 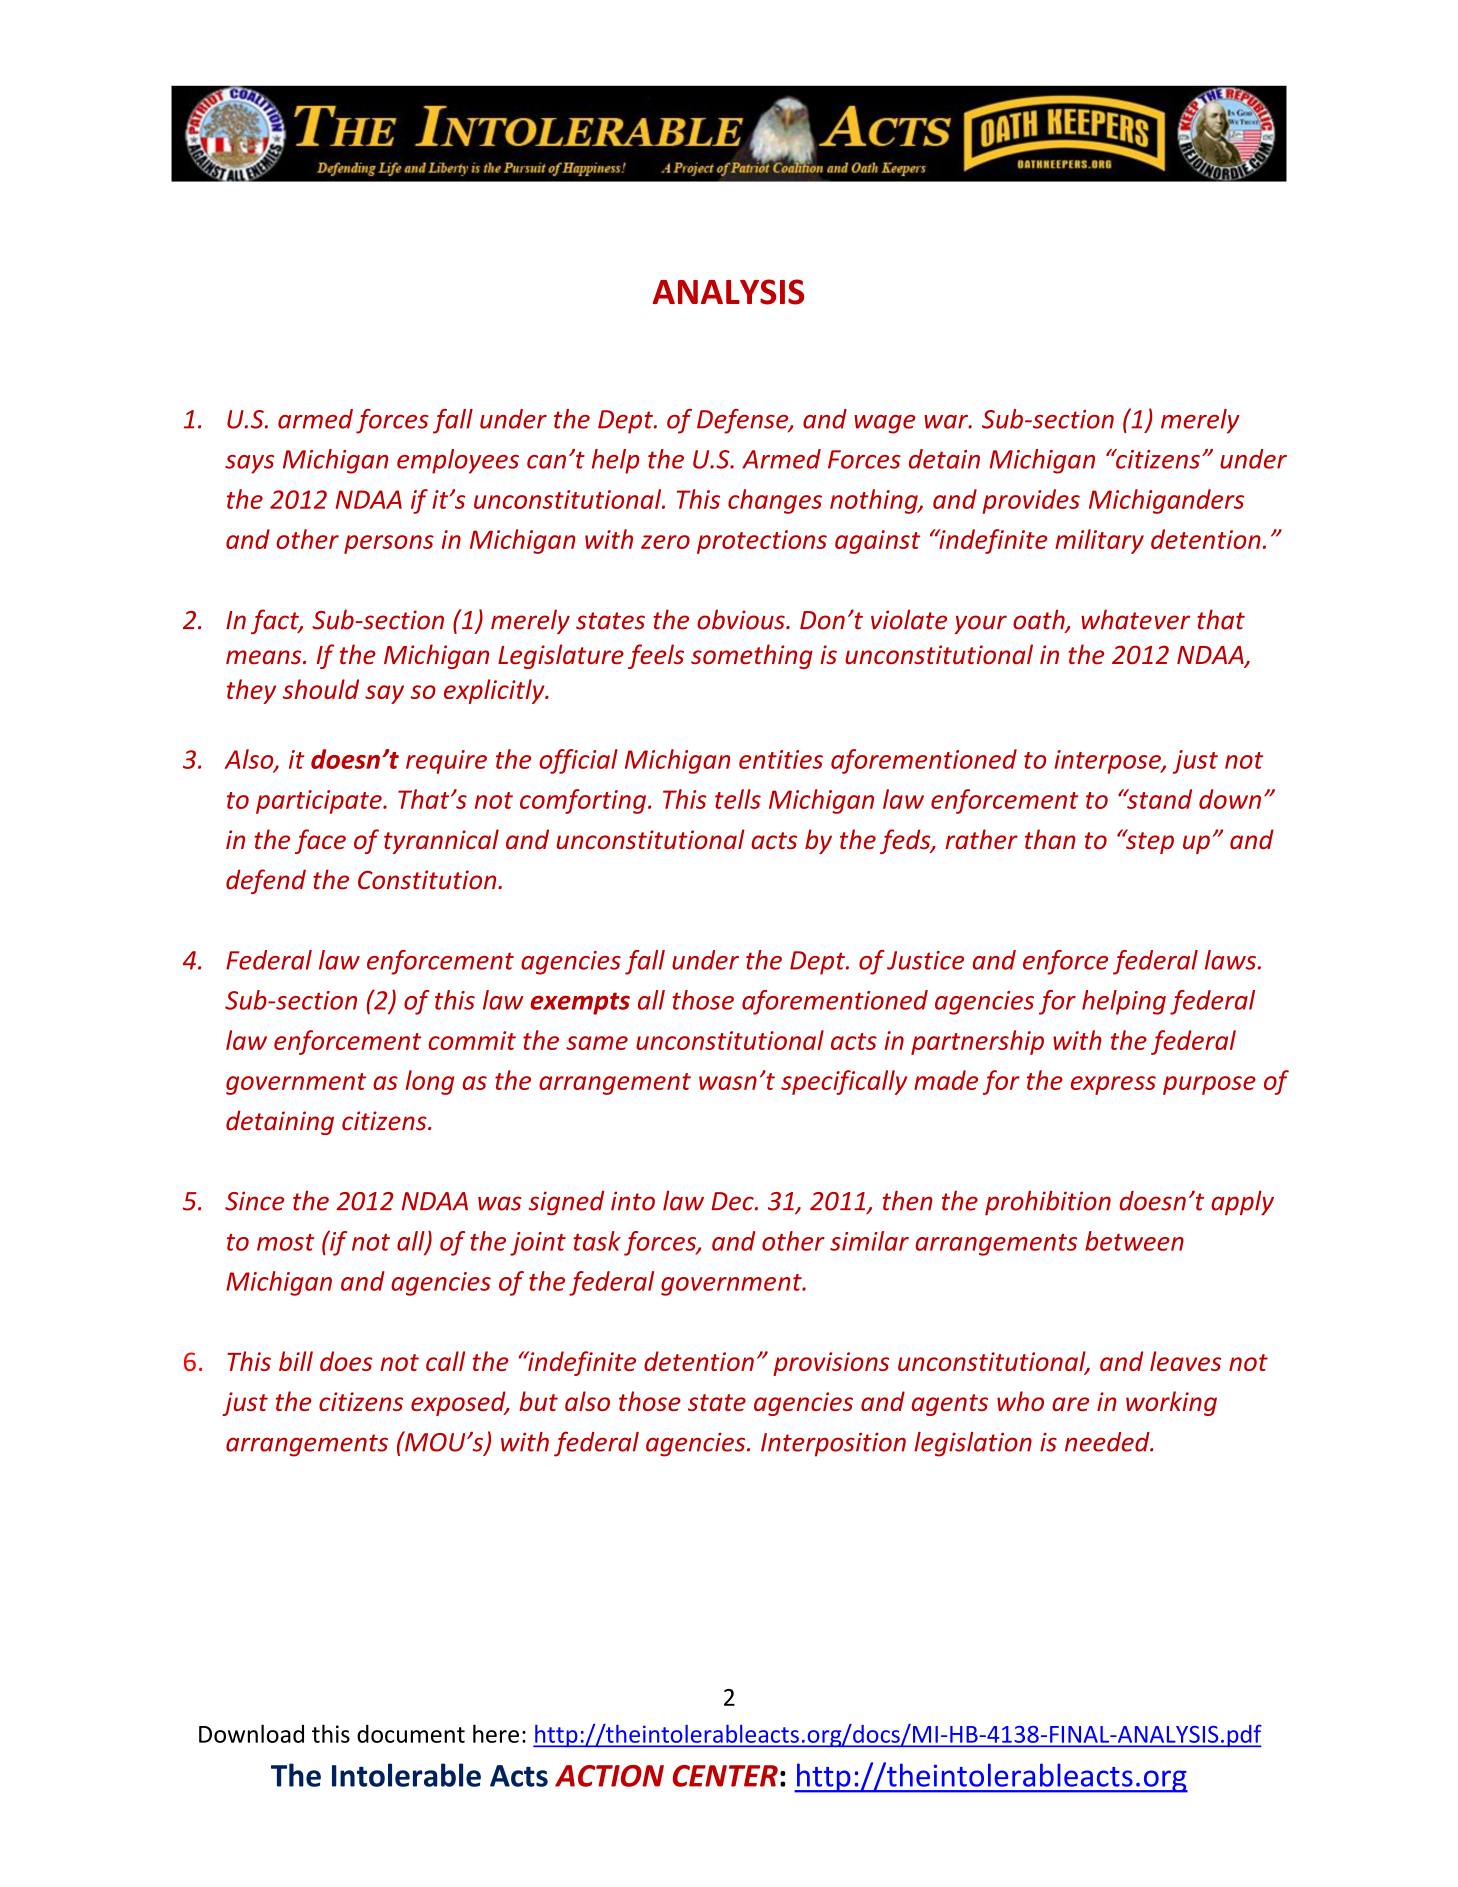 I want to click on CENTER, so click(x=725, y=1776).
